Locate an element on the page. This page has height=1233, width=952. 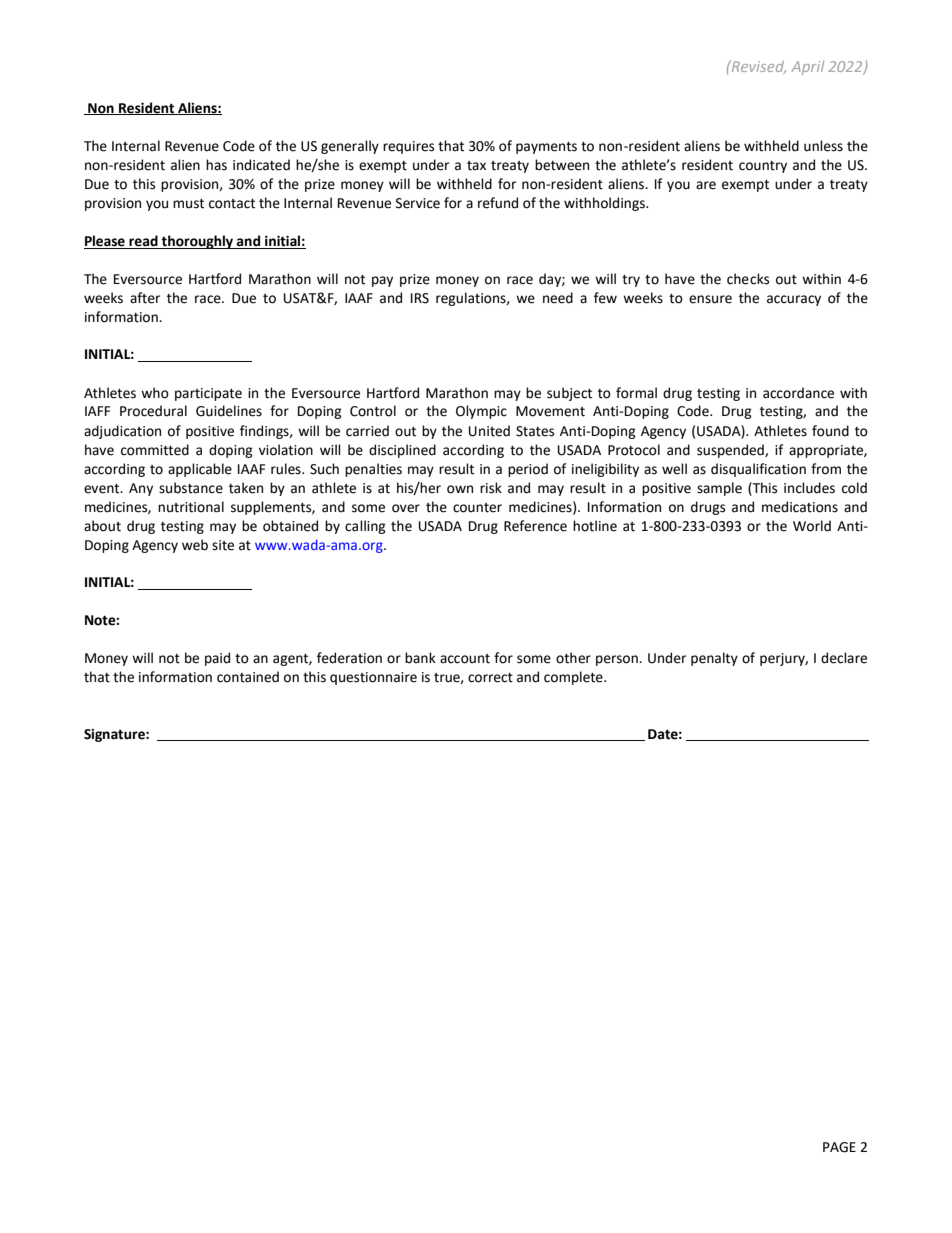
penalty is located at coordinates (714, 659).
